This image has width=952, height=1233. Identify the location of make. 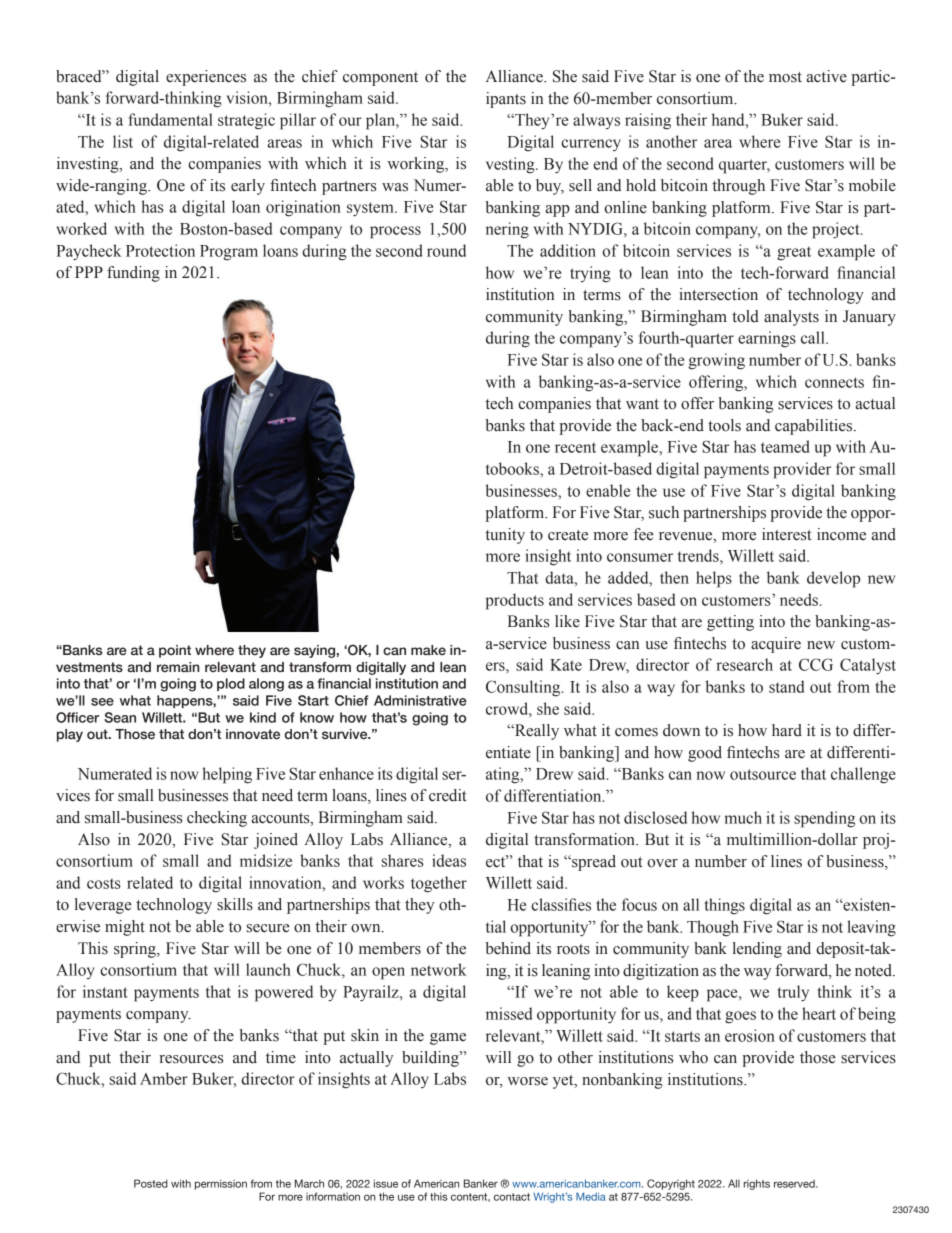
(428, 650).
